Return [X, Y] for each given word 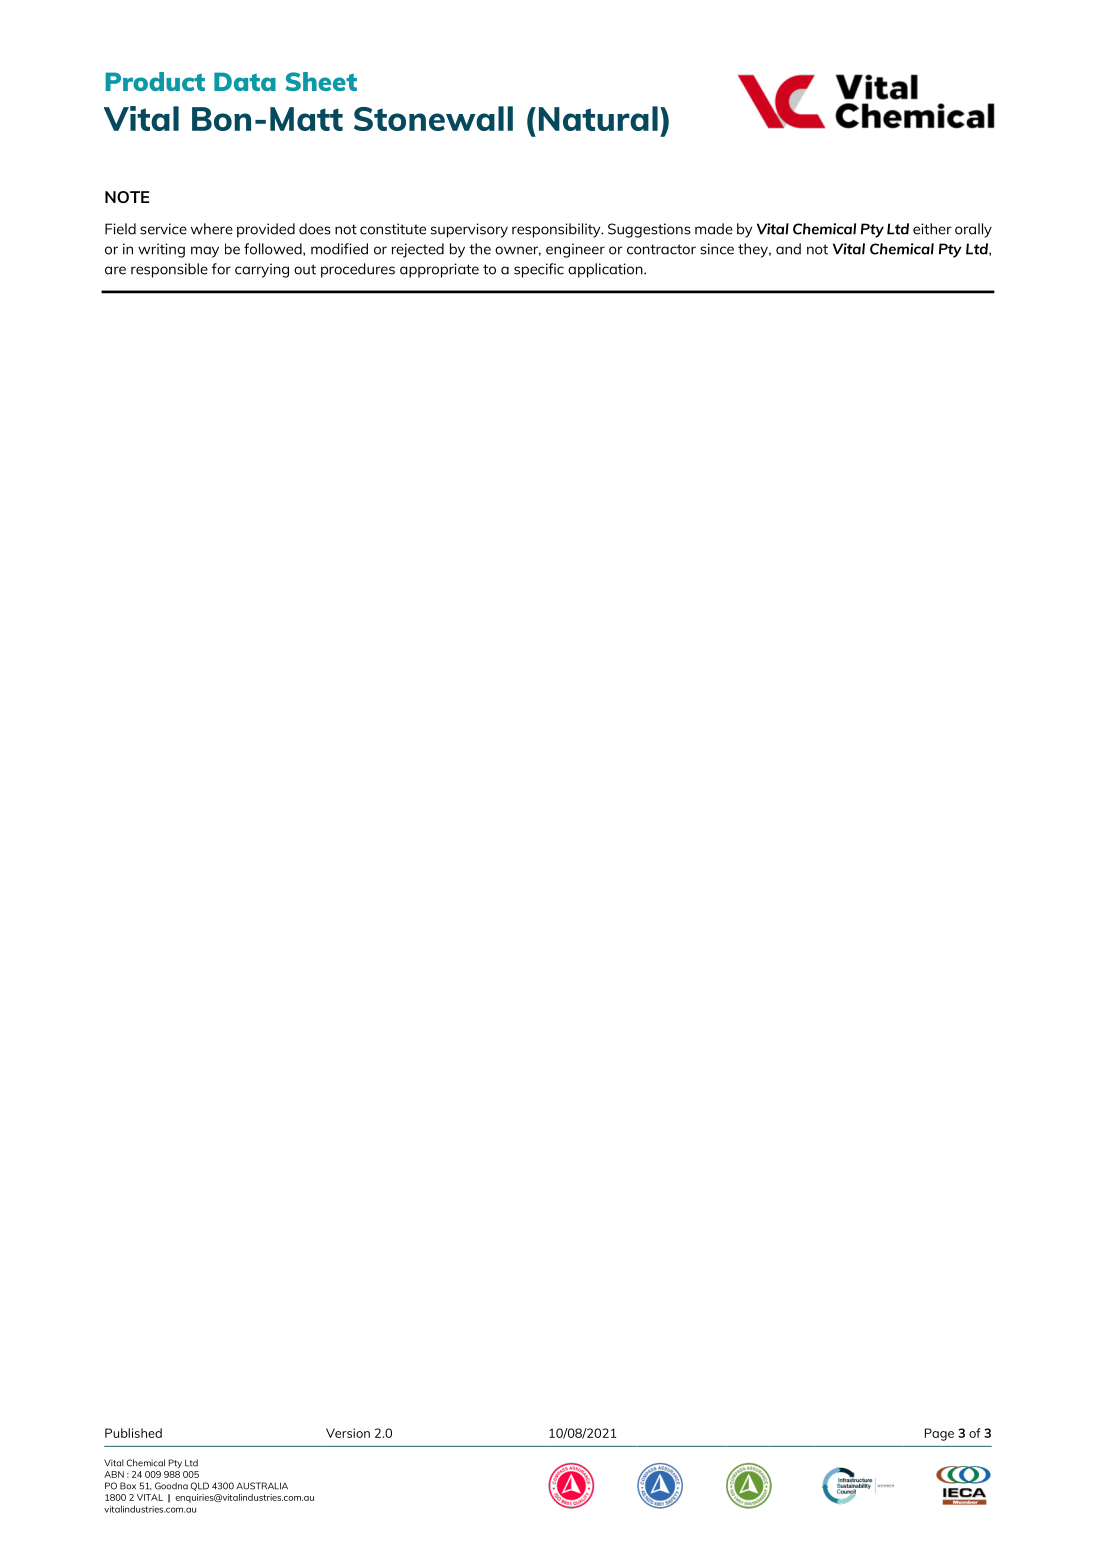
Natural [598, 118]
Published [133, 1433]
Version [348, 1433]
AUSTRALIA [262, 1486]
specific [539, 270]
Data [245, 81]
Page [939, 1434]
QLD [200, 1486]
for [221, 269]
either [932, 229]
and [788, 249]
